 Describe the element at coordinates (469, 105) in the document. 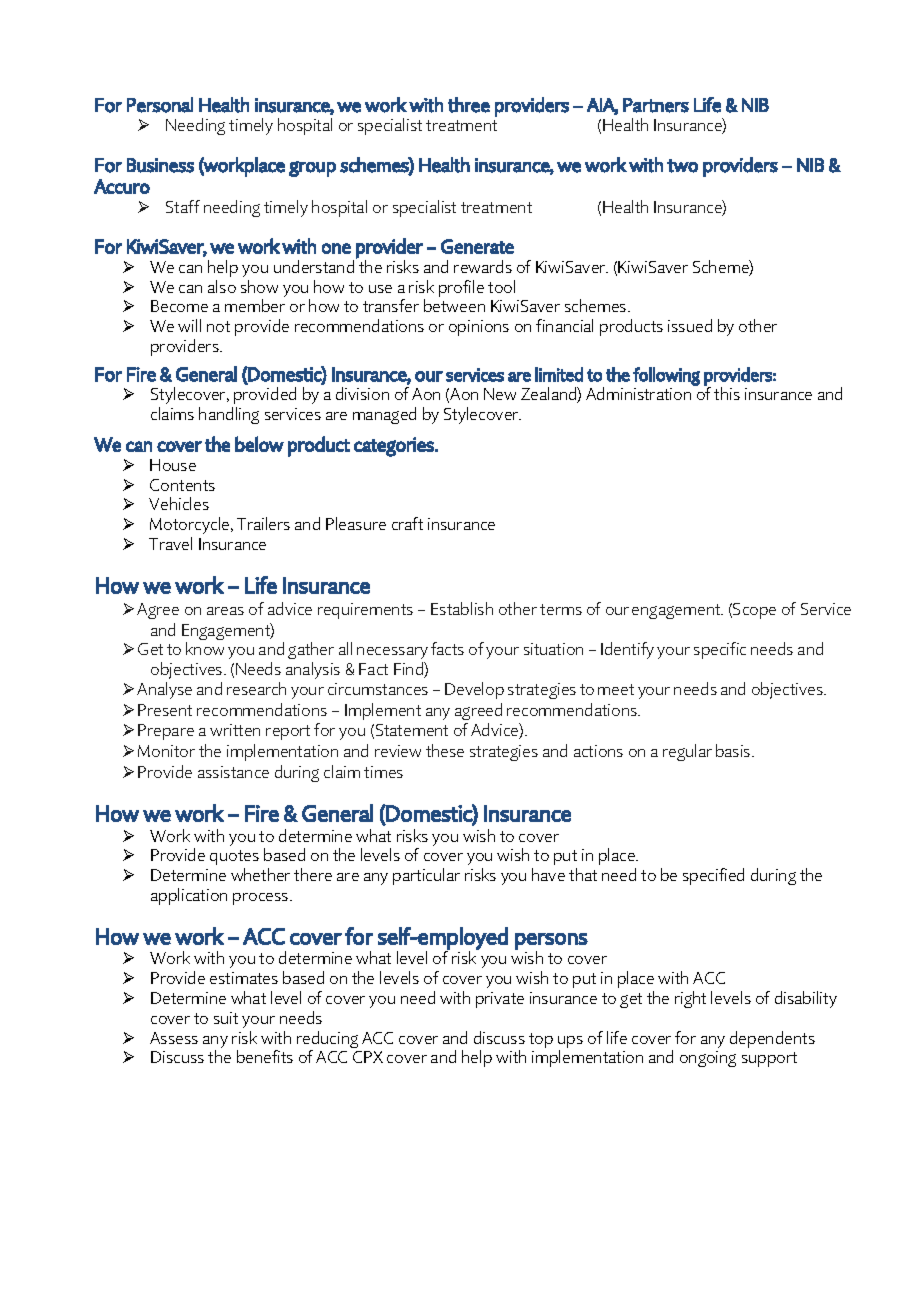

I see `three` at that location.
